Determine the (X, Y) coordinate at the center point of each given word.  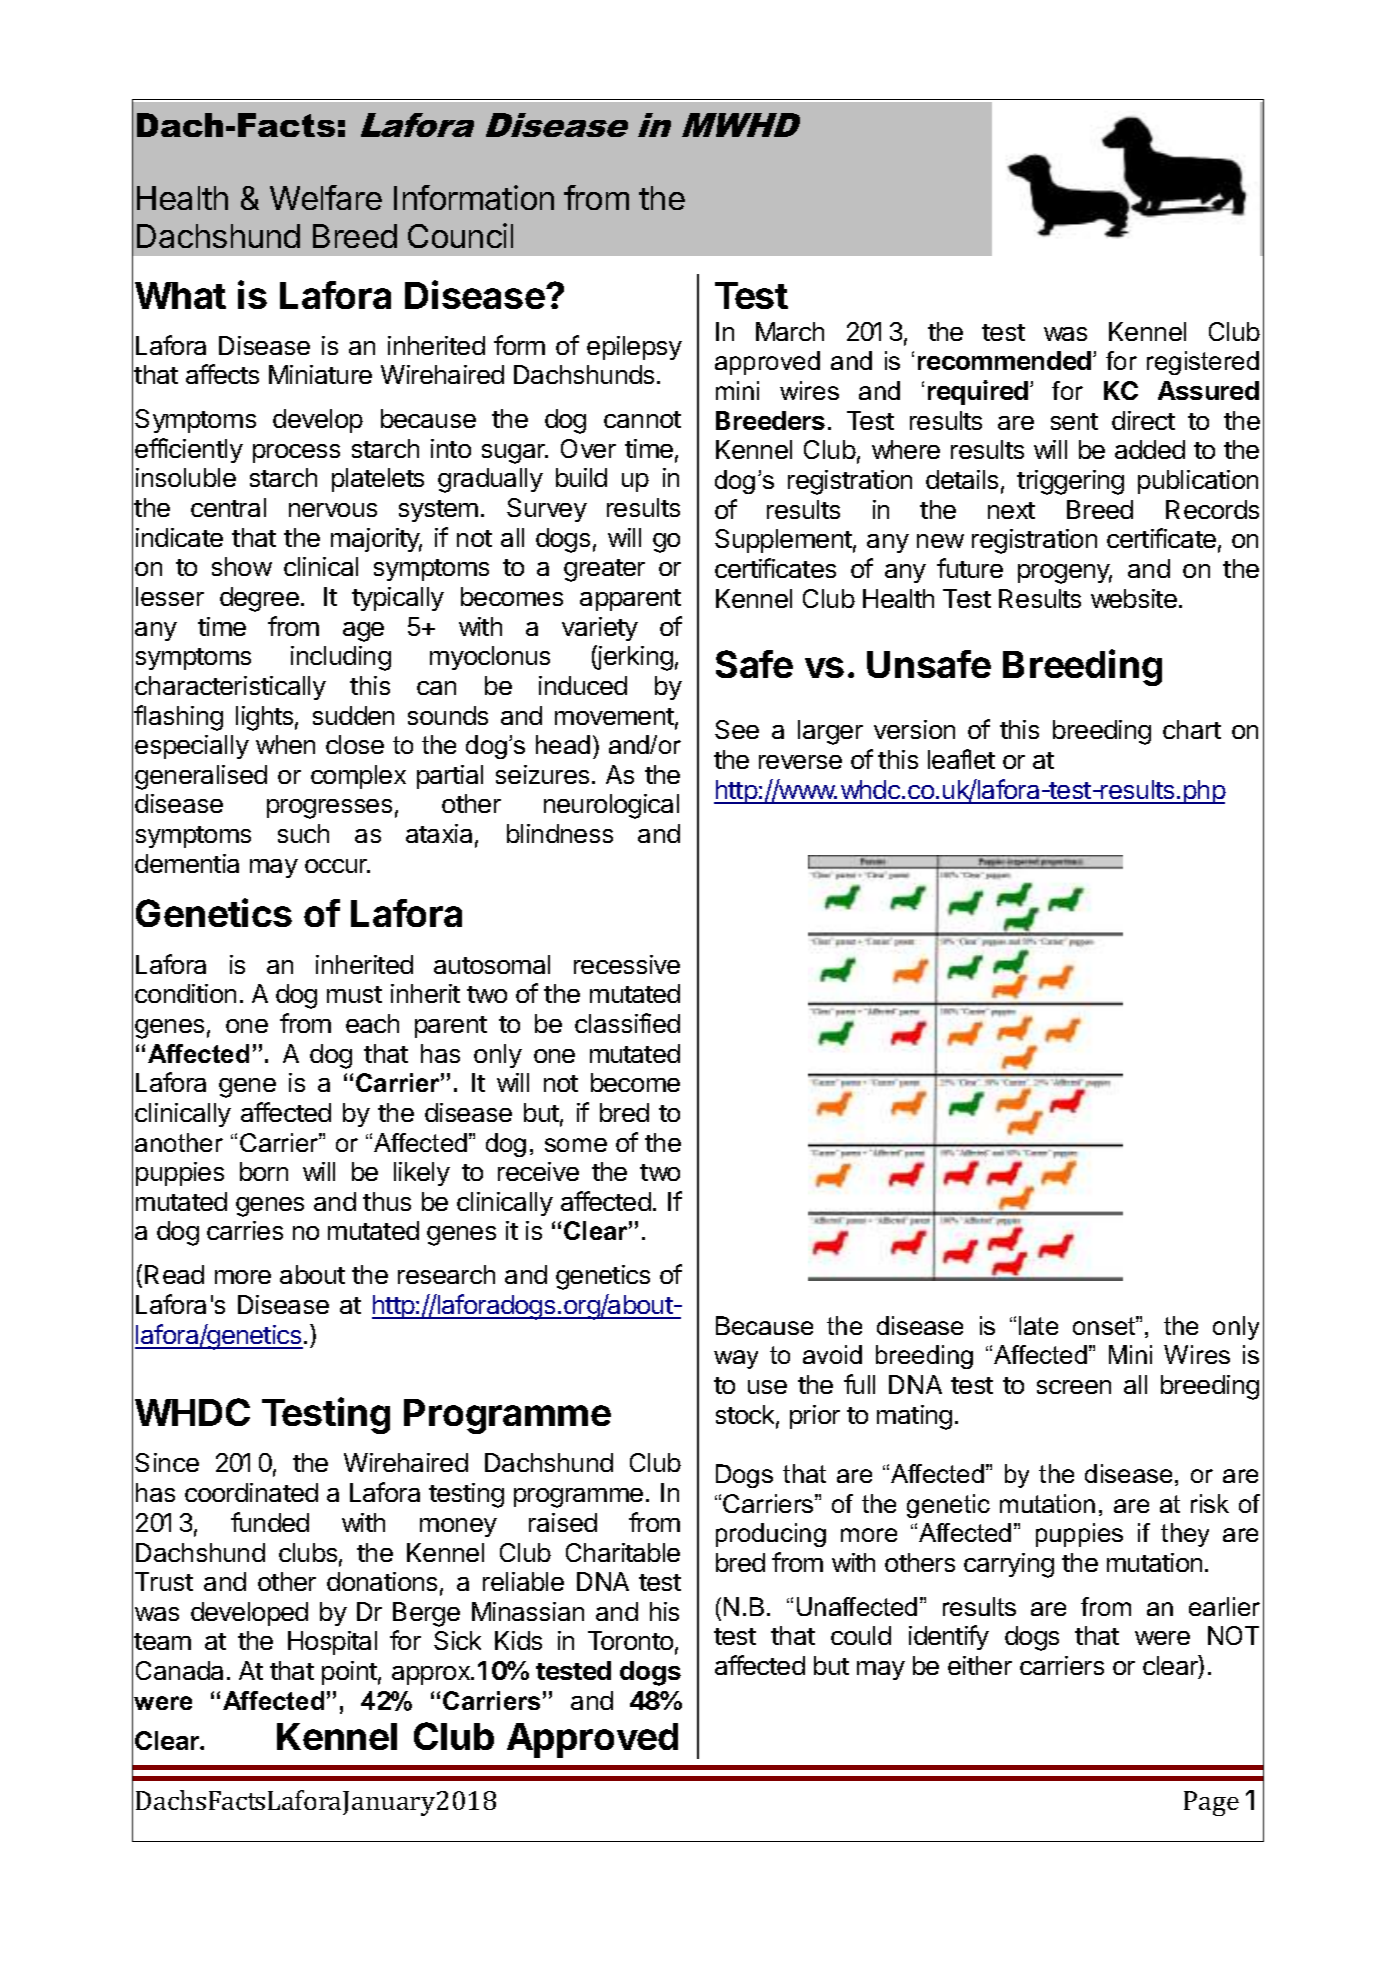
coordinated (251, 1492)
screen (1074, 1387)
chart (1192, 729)
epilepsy (634, 348)
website (1134, 598)
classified (627, 1023)
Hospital (332, 1643)
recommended (1006, 360)
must (354, 994)
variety (600, 629)
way (736, 1359)
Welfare (326, 197)
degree (259, 599)
